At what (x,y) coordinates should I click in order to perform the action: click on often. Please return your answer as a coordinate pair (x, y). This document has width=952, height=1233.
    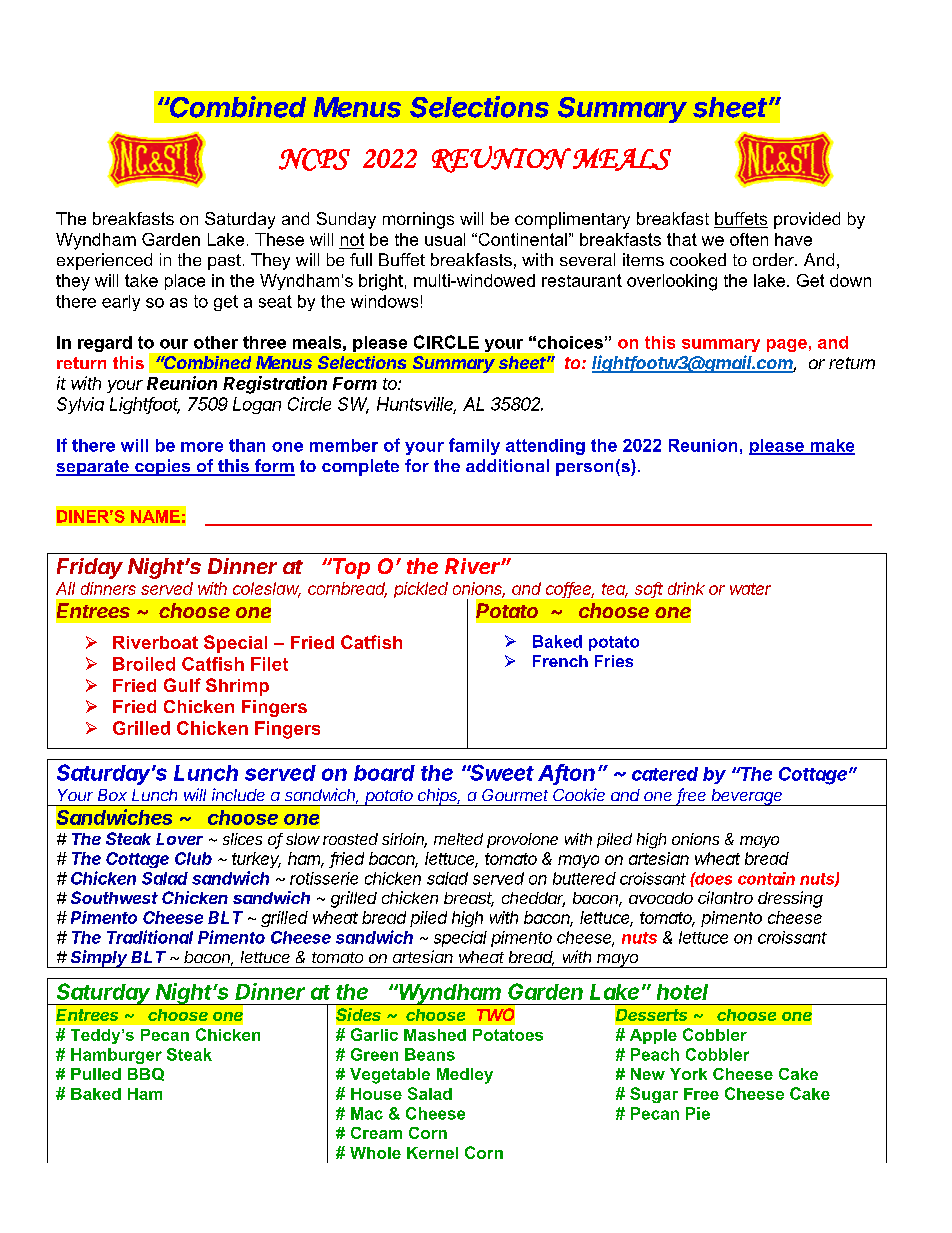
    Looking at the image, I should click on (749, 239).
